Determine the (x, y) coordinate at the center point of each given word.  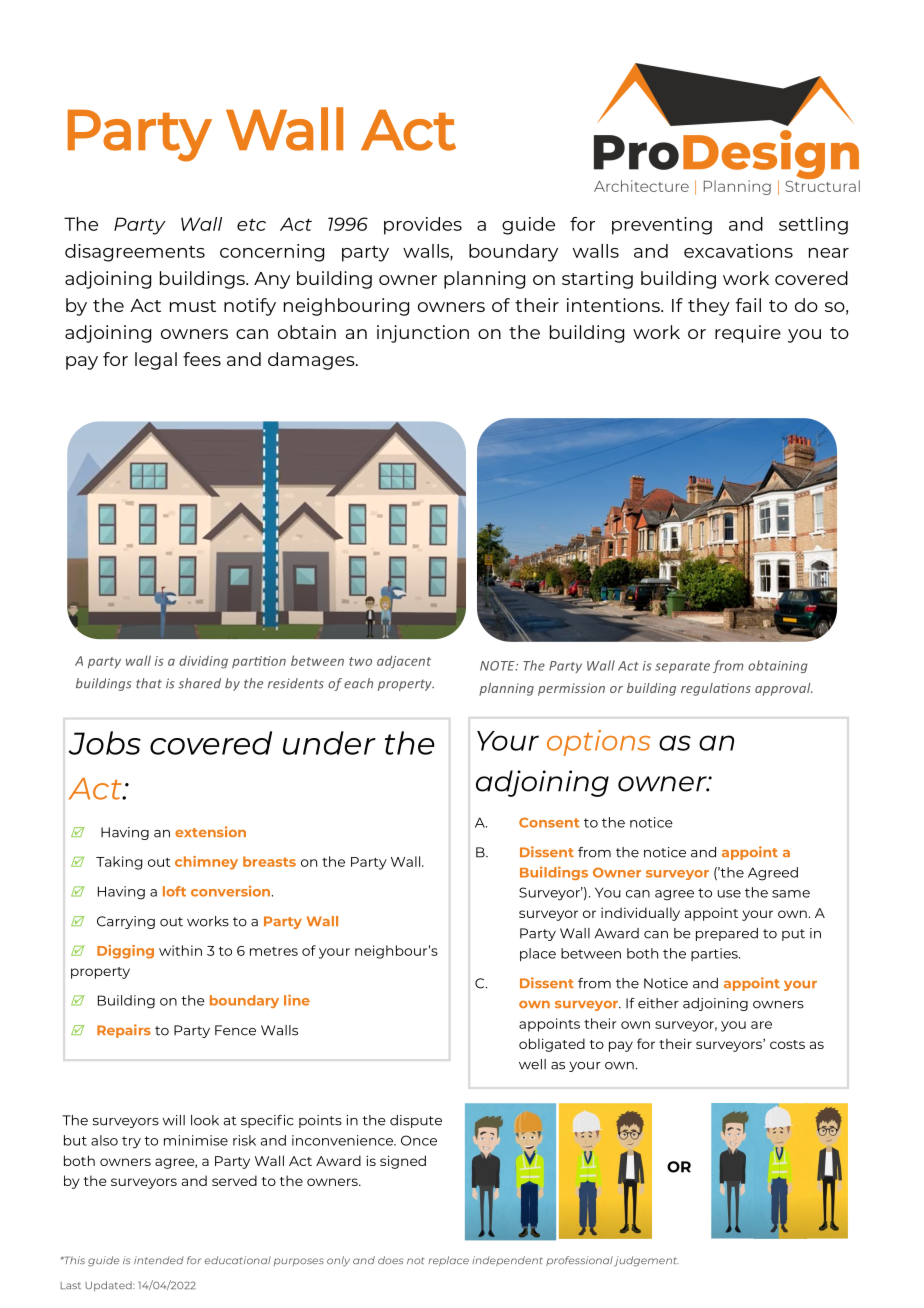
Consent (549, 822)
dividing (203, 662)
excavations (738, 251)
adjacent (404, 662)
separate (682, 667)
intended (159, 1260)
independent (507, 1261)
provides (423, 226)
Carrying (126, 922)
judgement (646, 1261)
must (193, 306)
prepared (727, 934)
